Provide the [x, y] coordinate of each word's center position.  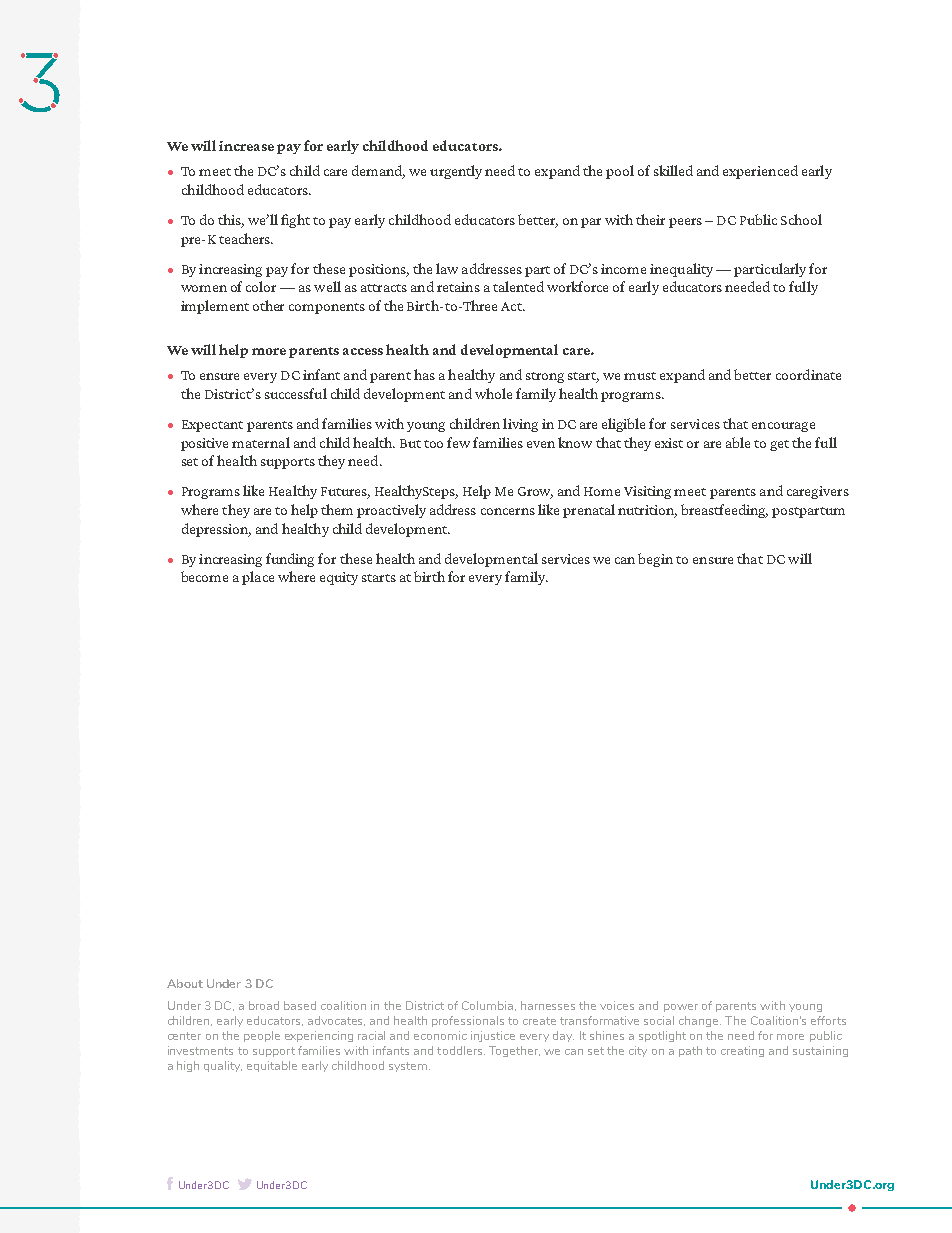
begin [655, 560]
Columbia [489, 1006]
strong [545, 377]
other [268, 305]
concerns [508, 511]
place [258, 578]
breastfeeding [724, 511]
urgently [456, 172]
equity [339, 578]
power [681, 1008]
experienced [760, 172]
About [185, 983]
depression [216, 530]
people [262, 1036]
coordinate [808, 374]
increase [246, 146]
